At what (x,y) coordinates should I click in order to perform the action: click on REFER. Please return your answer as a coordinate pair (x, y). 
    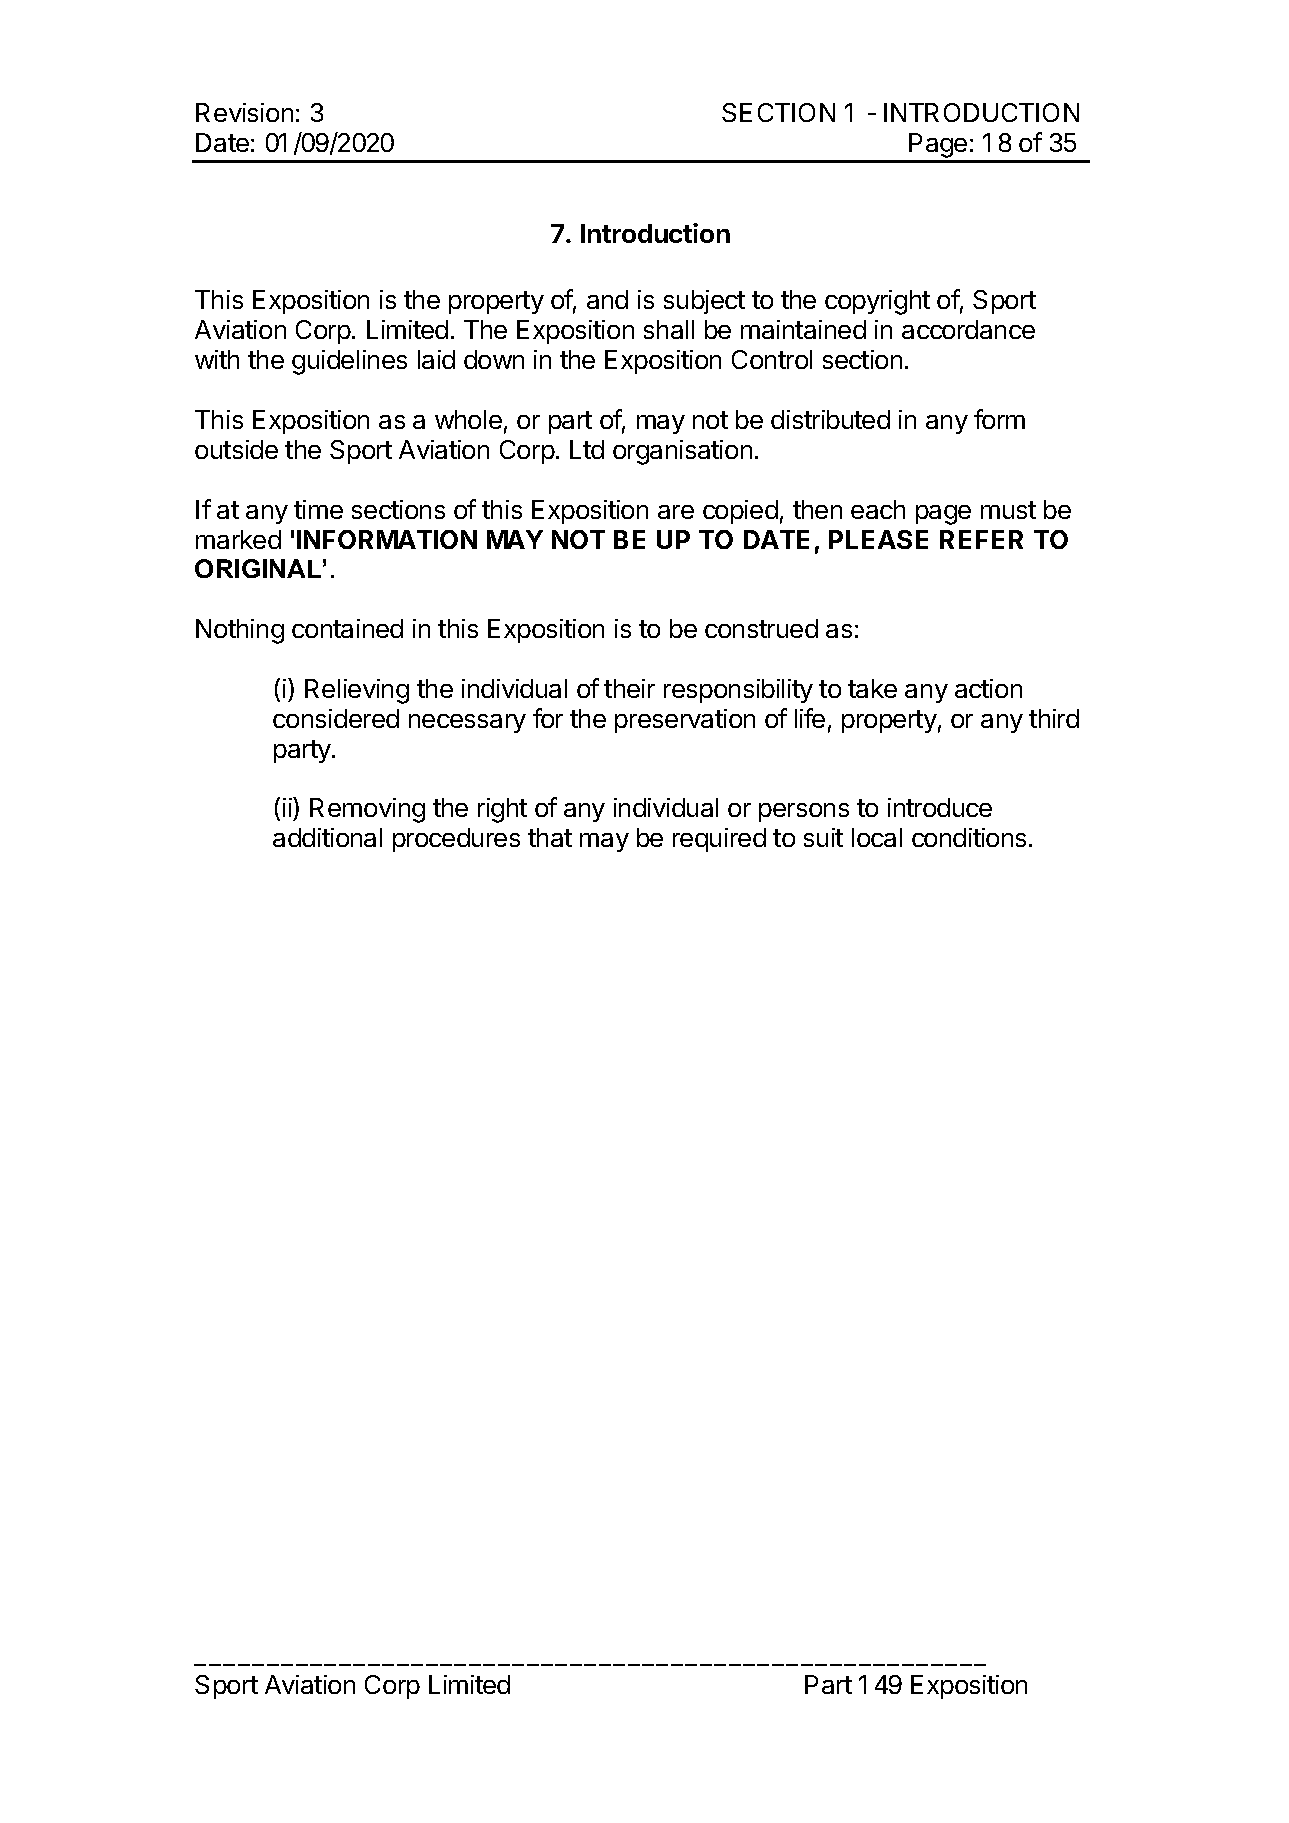
    Looking at the image, I should click on (981, 539).
